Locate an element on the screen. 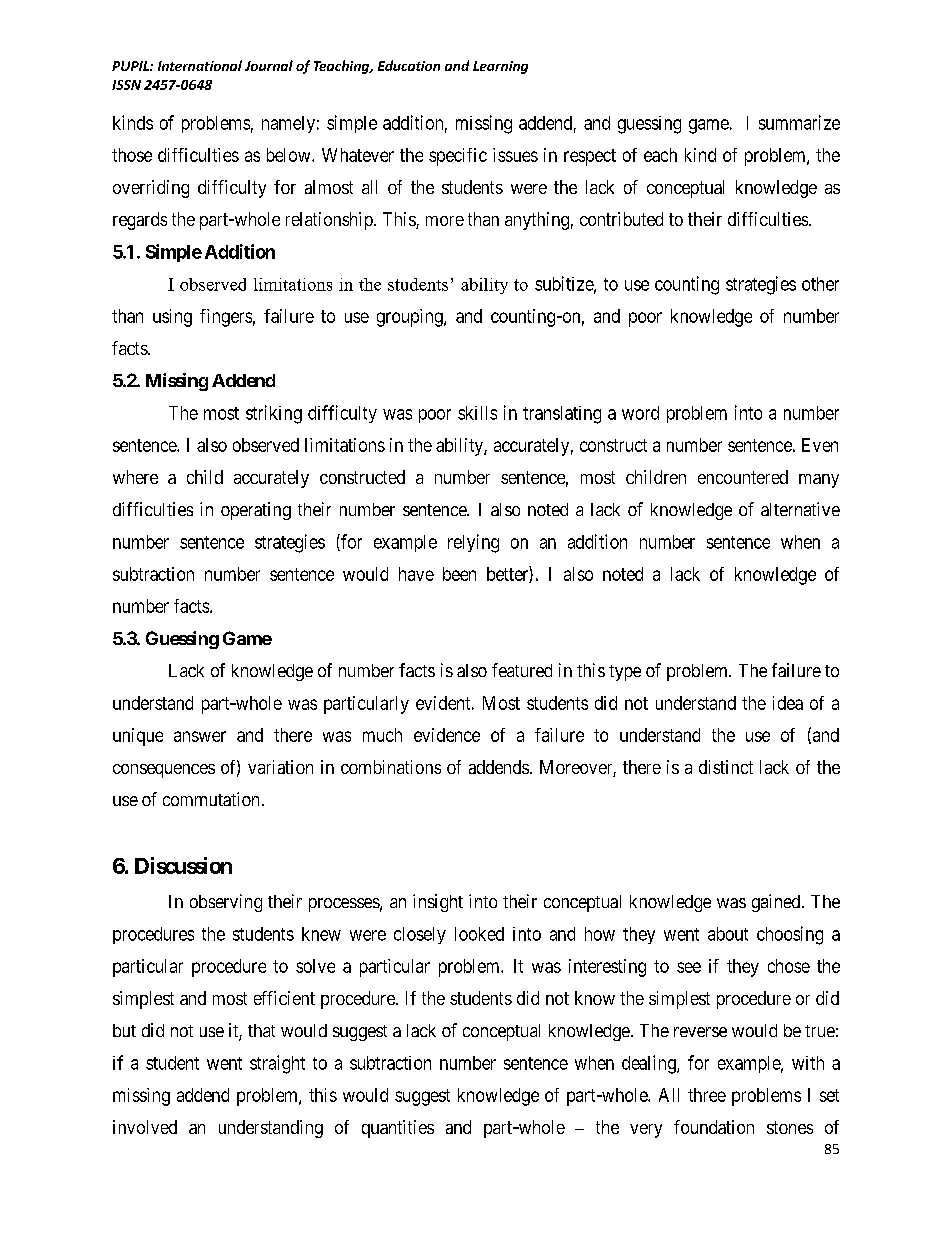  alternative is located at coordinates (800, 509).
